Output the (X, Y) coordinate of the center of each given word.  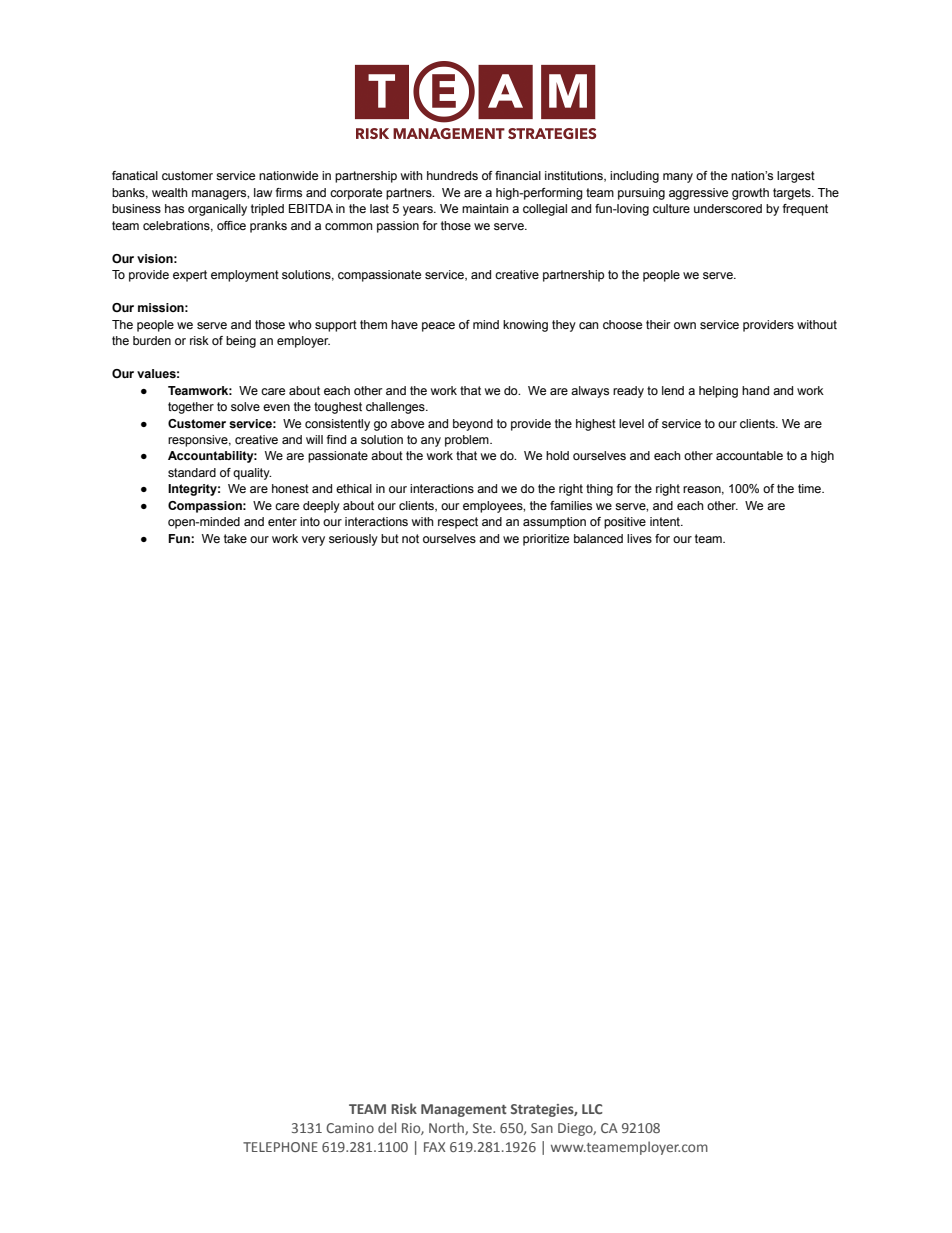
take (235, 538)
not (410, 538)
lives (639, 538)
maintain (485, 208)
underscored (728, 208)
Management (464, 1110)
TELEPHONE (280, 1147)
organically (217, 210)
